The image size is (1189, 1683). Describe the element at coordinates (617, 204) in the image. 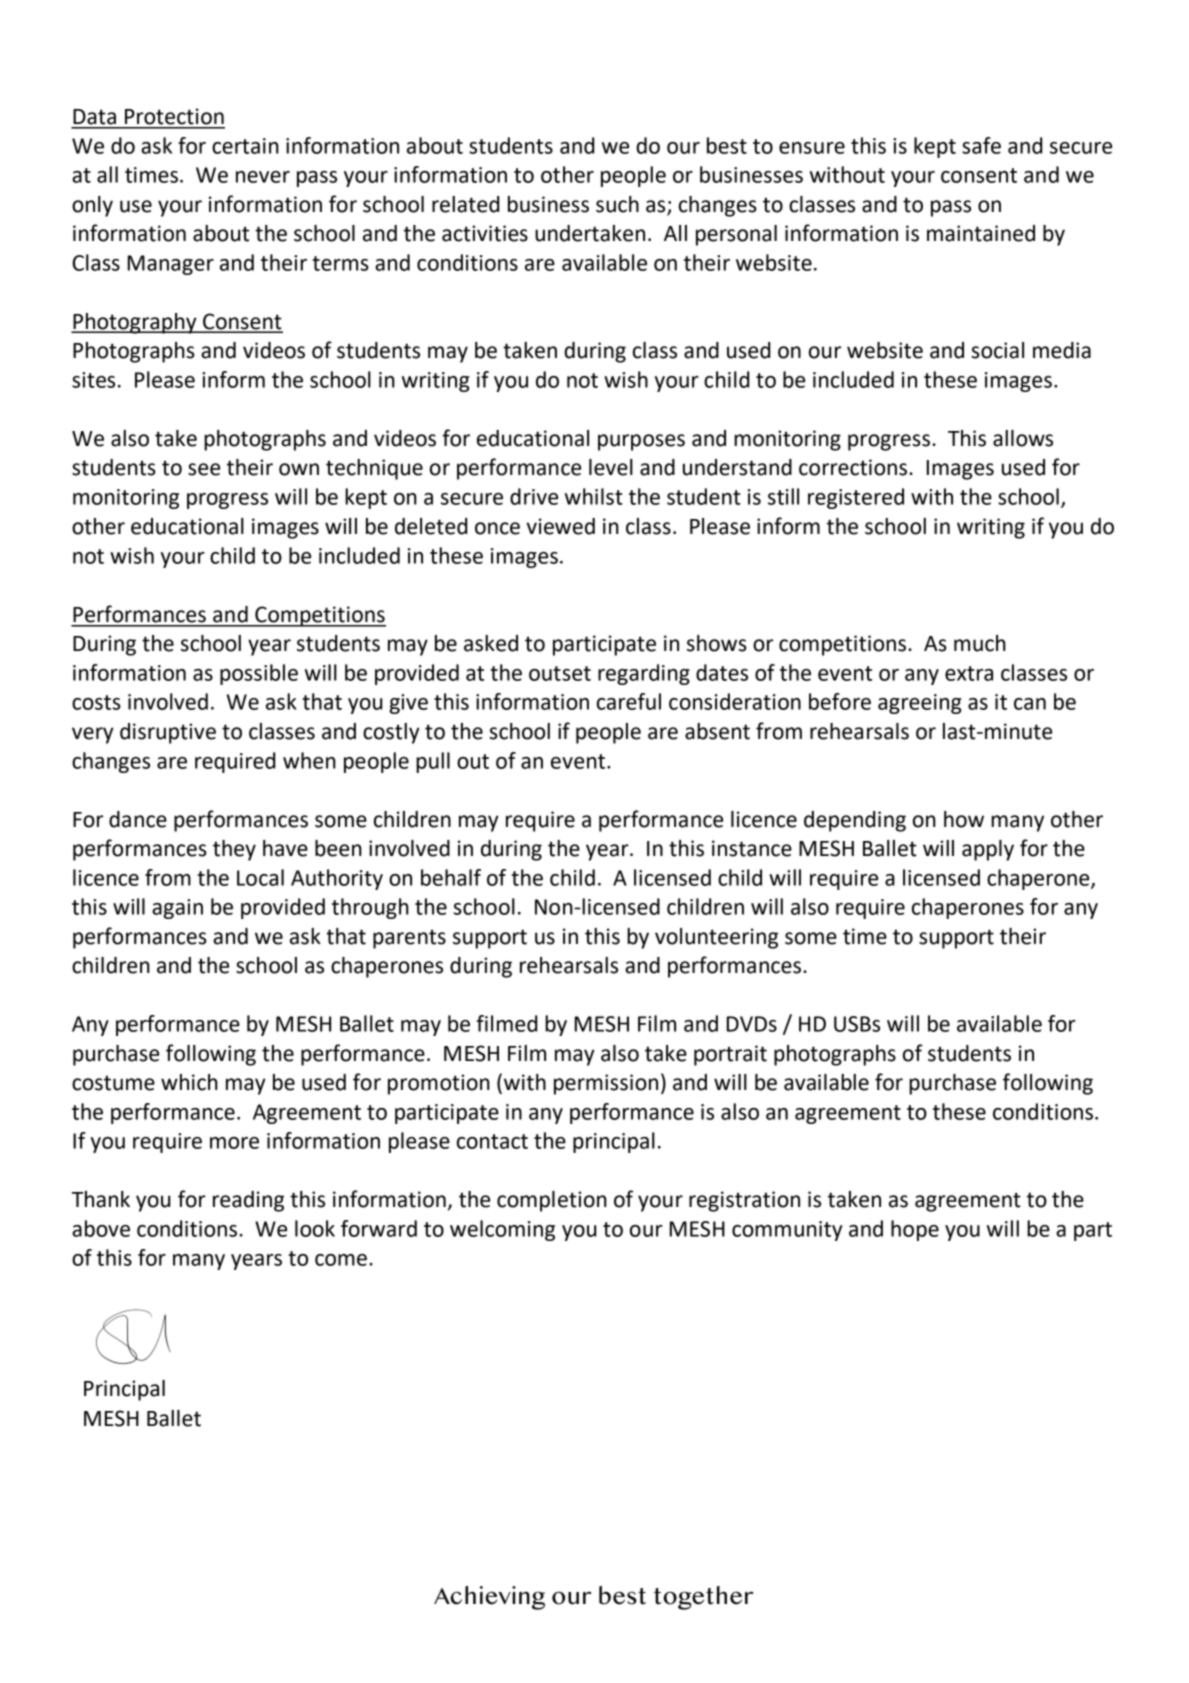

I see `such` at that location.
